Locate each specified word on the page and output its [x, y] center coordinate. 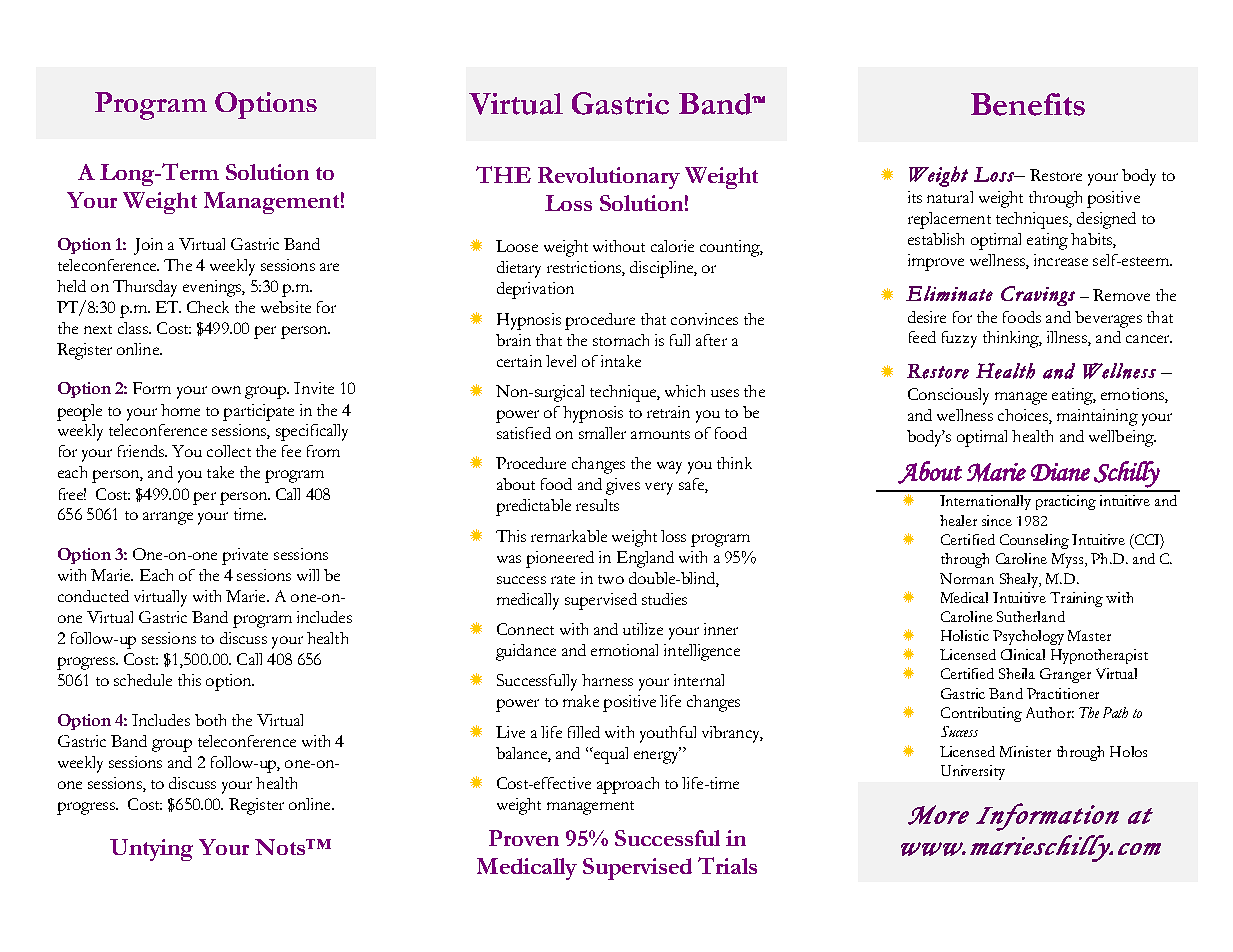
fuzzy [959, 339]
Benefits [1028, 104]
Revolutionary [609, 178]
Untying [151, 850]
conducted [93, 596]
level [561, 361]
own [226, 390]
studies [664, 599]
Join [148, 246]
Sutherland [1031, 616]
